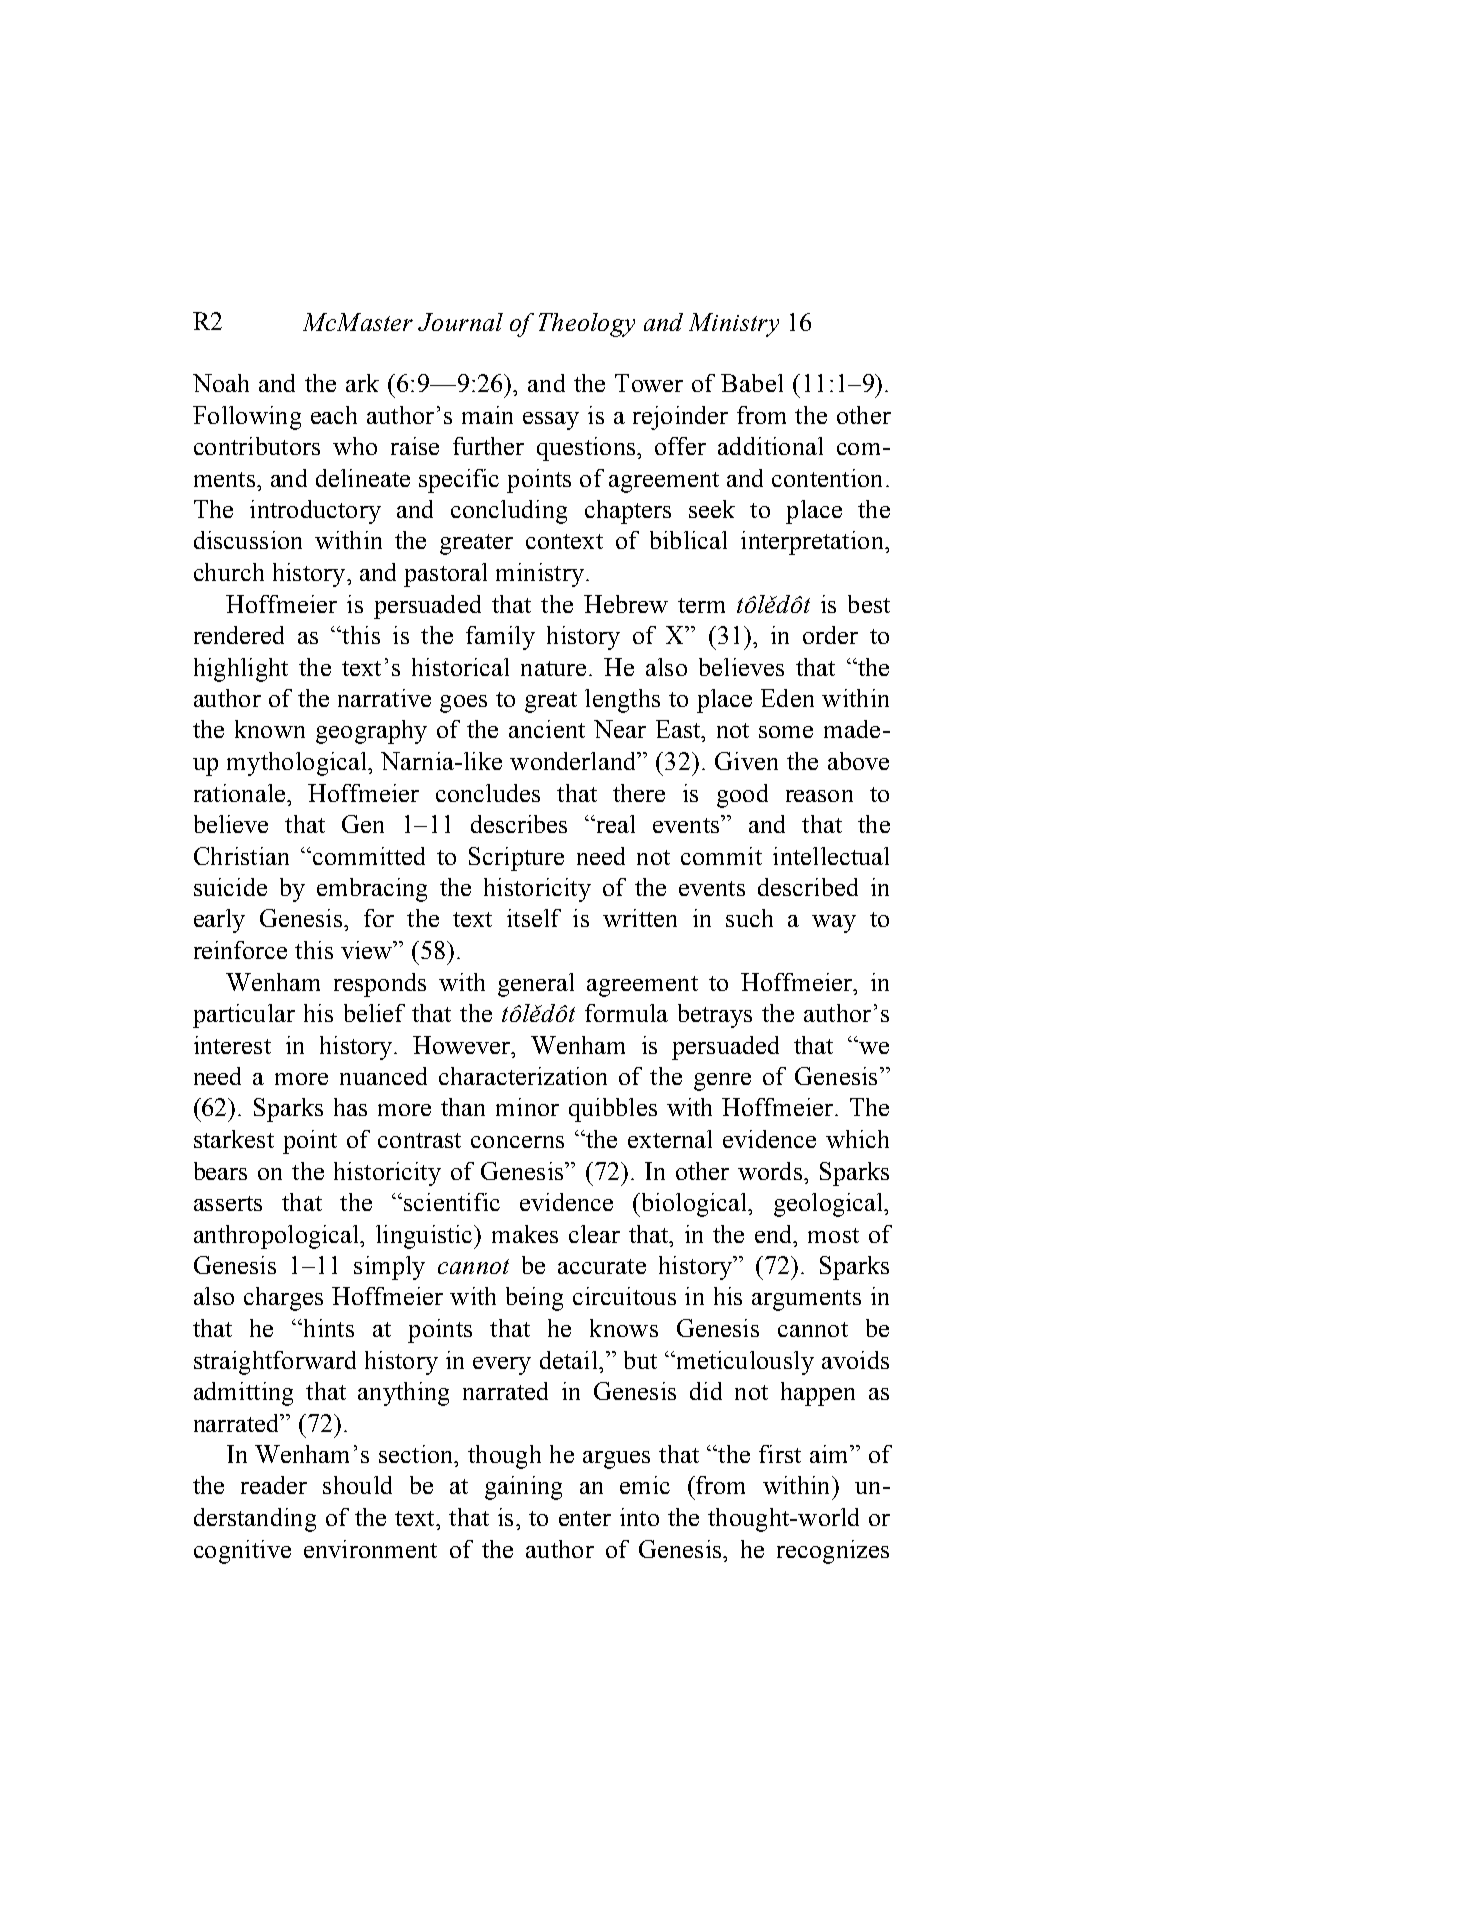 The image size is (1483, 1919). I want to click on ancient, so click(547, 729).
